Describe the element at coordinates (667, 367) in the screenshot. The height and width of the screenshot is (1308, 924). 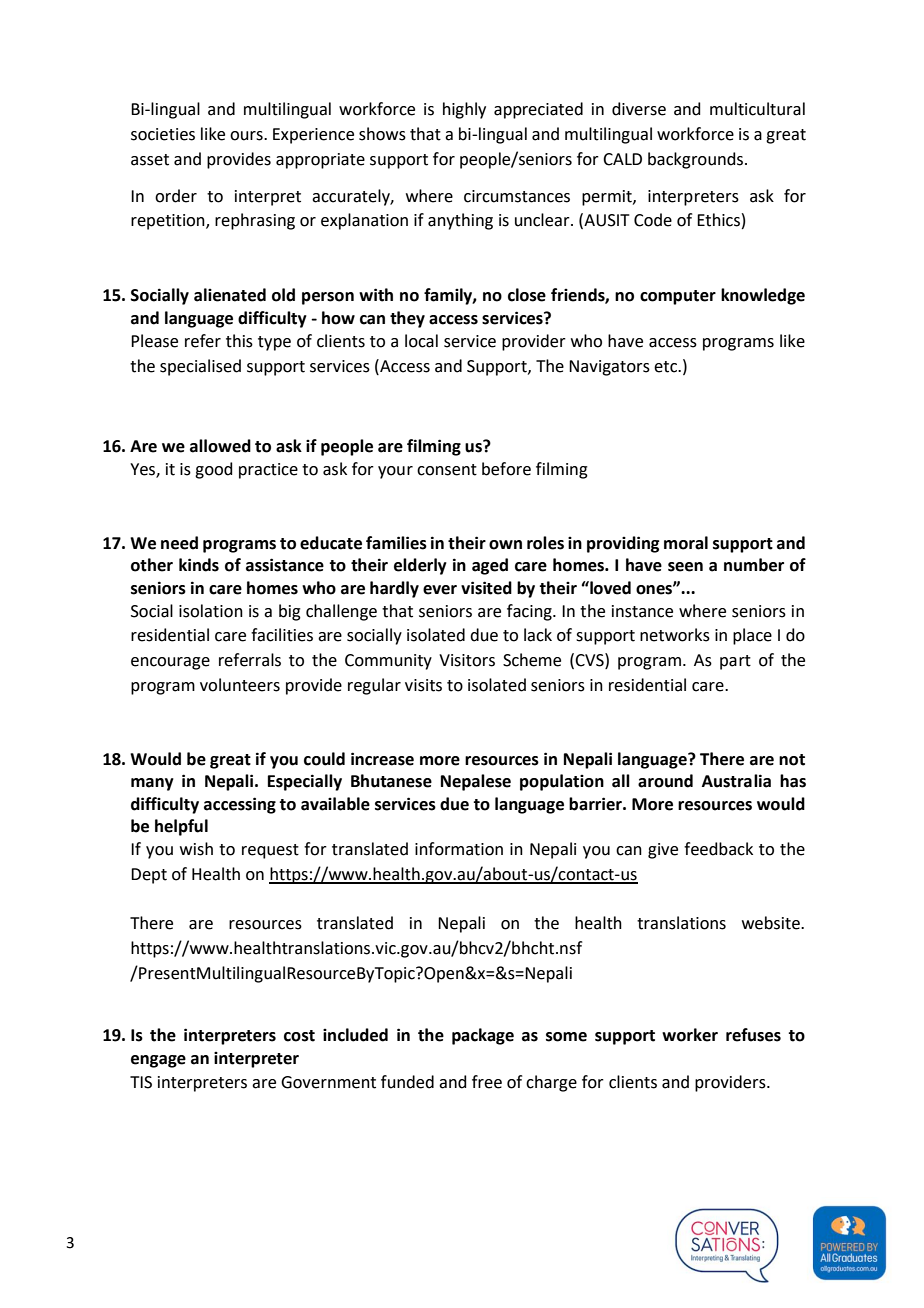
I see `etc` at that location.
